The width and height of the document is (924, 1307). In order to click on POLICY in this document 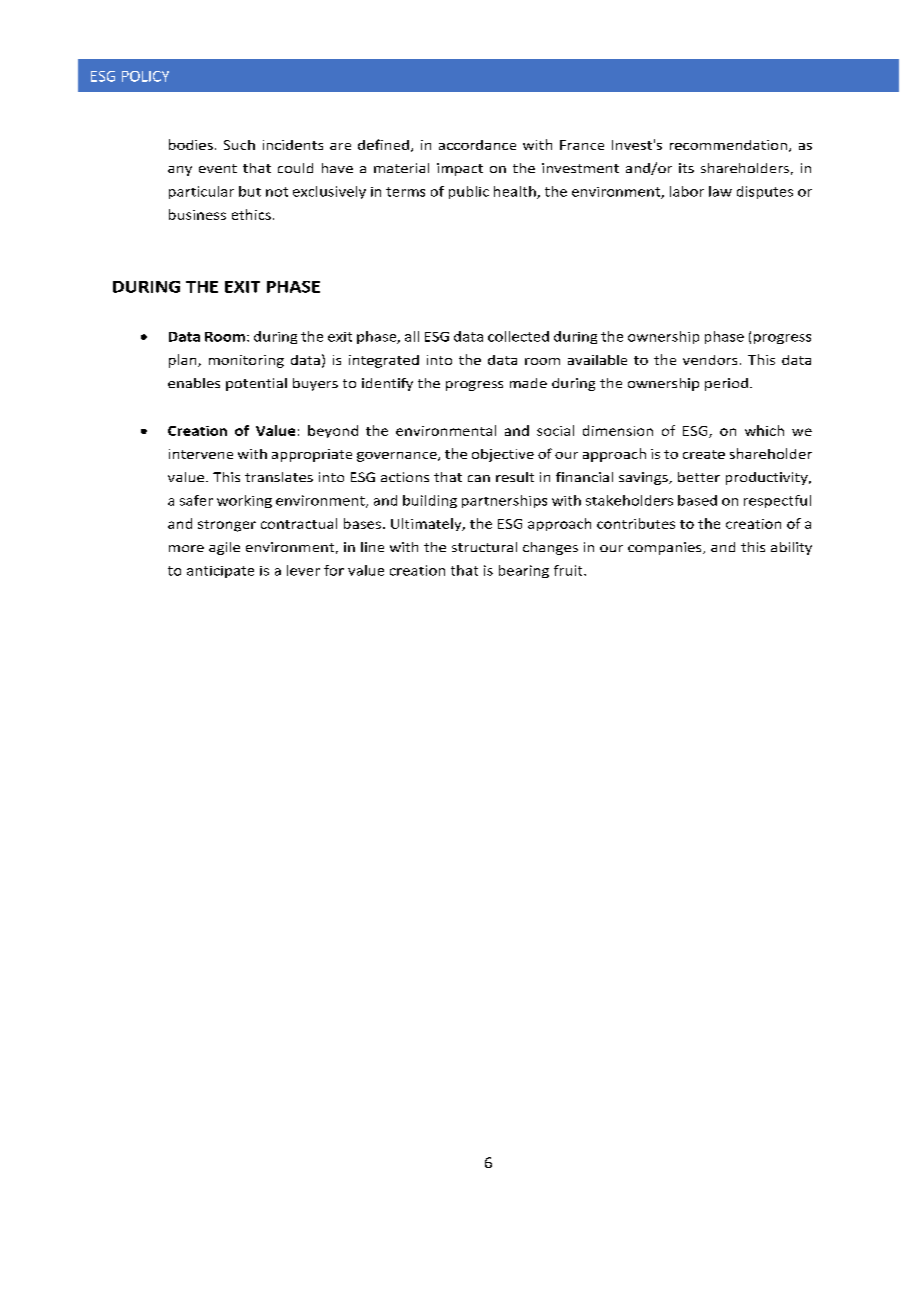, I will do `click(145, 76)`.
